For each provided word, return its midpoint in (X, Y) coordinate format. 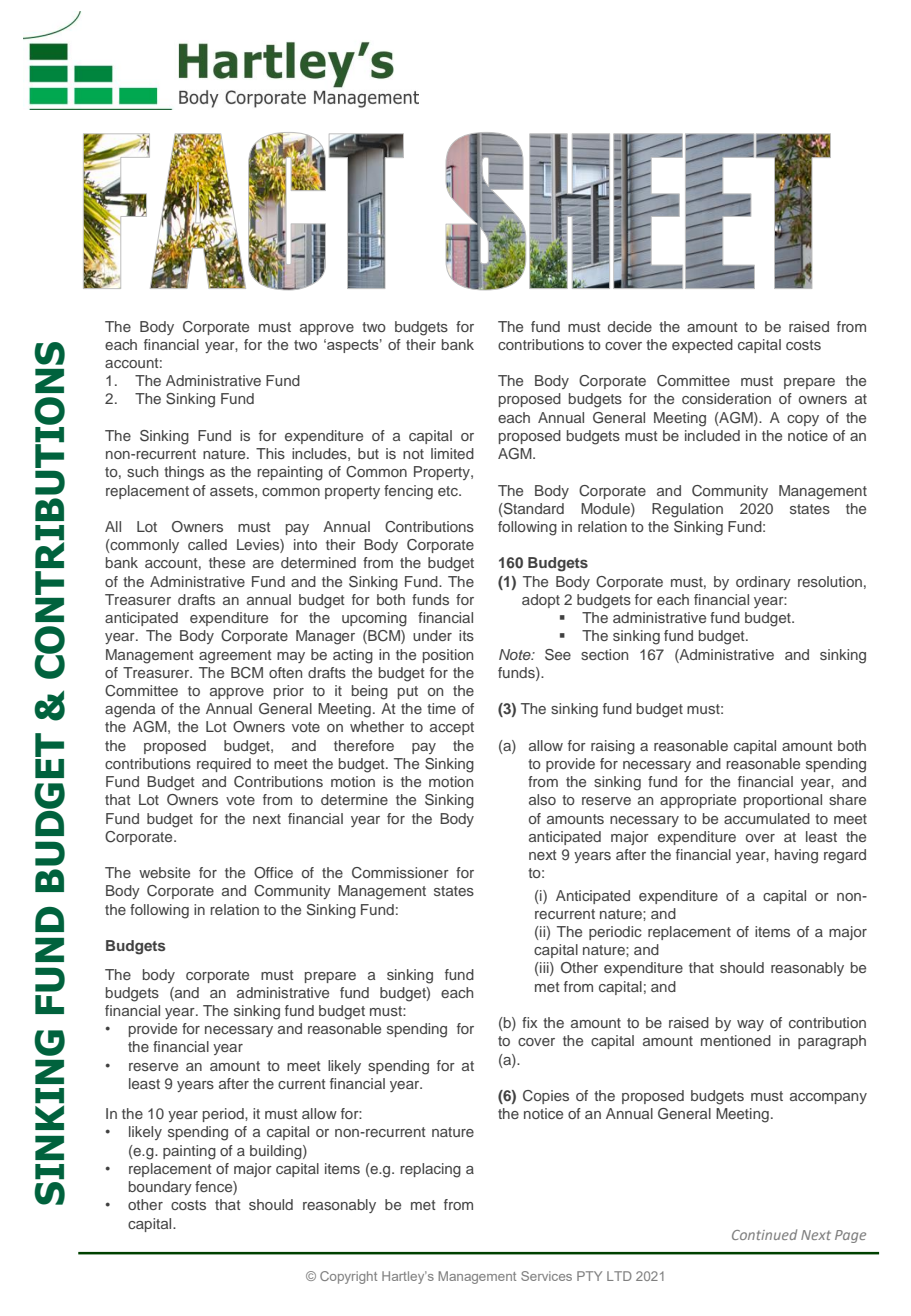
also (542, 799)
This (270, 453)
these (227, 562)
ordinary (763, 583)
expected (702, 346)
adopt (541, 601)
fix (529, 1022)
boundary (160, 1188)
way (750, 1025)
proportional (783, 801)
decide (630, 326)
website (164, 872)
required (224, 765)
